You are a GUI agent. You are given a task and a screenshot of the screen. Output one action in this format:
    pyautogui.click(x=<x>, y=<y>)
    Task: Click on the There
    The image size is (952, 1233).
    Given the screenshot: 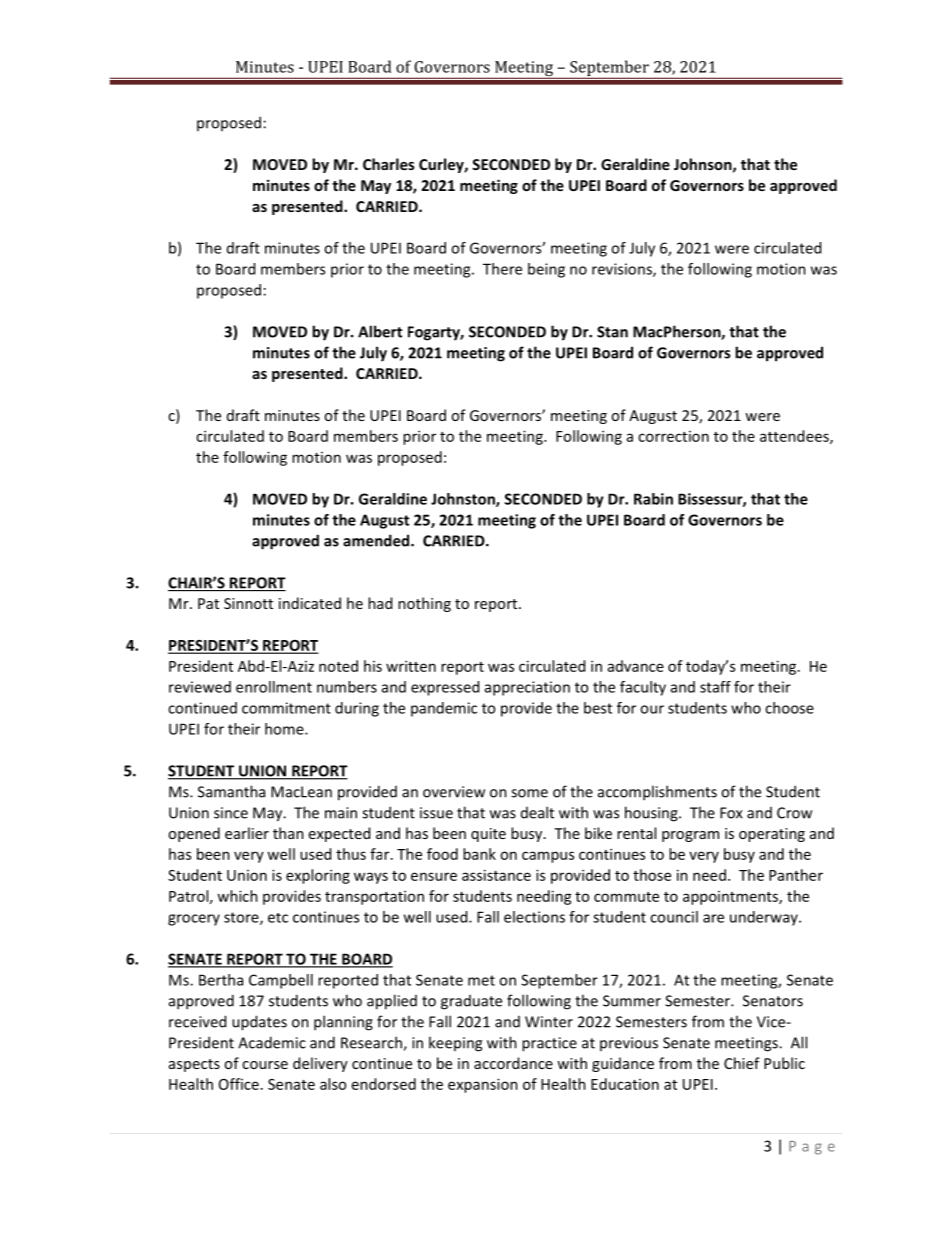 What is the action you would take?
    pyautogui.click(x=502, y=269)
